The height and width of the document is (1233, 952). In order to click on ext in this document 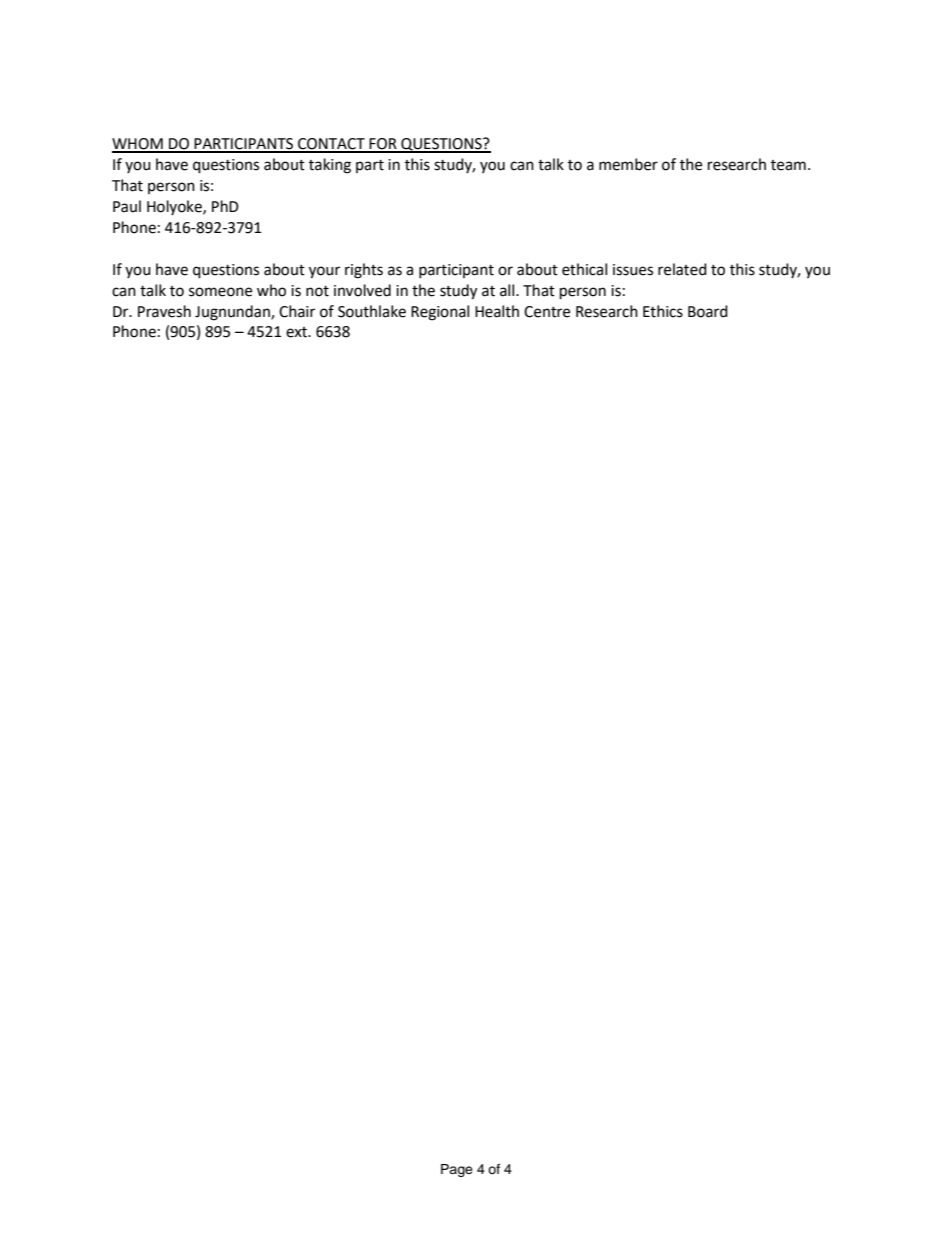, I will do `click(298, 332)`.
